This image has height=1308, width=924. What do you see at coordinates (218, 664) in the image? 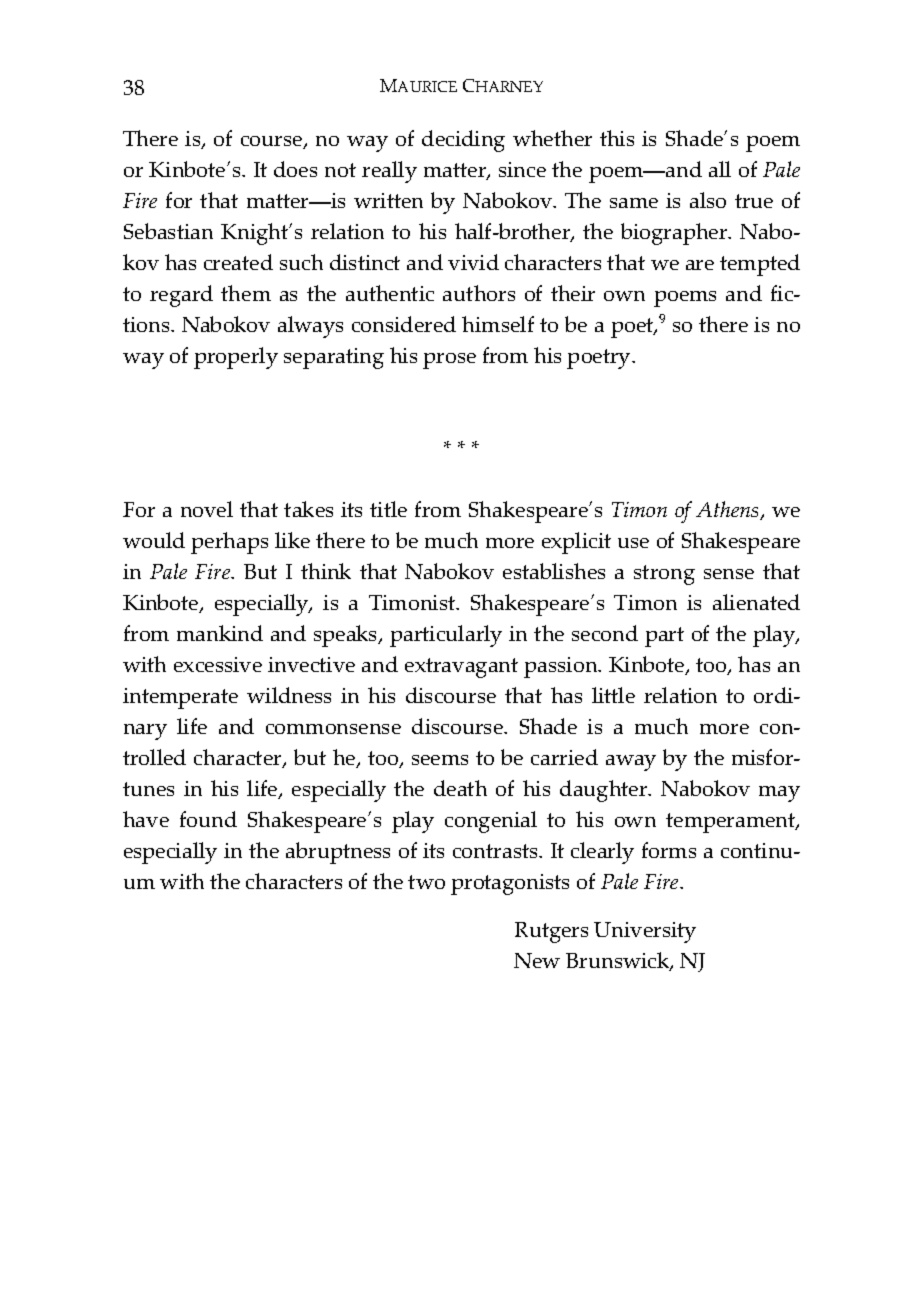
I see `excessive` at bounding box center [218, 664].
